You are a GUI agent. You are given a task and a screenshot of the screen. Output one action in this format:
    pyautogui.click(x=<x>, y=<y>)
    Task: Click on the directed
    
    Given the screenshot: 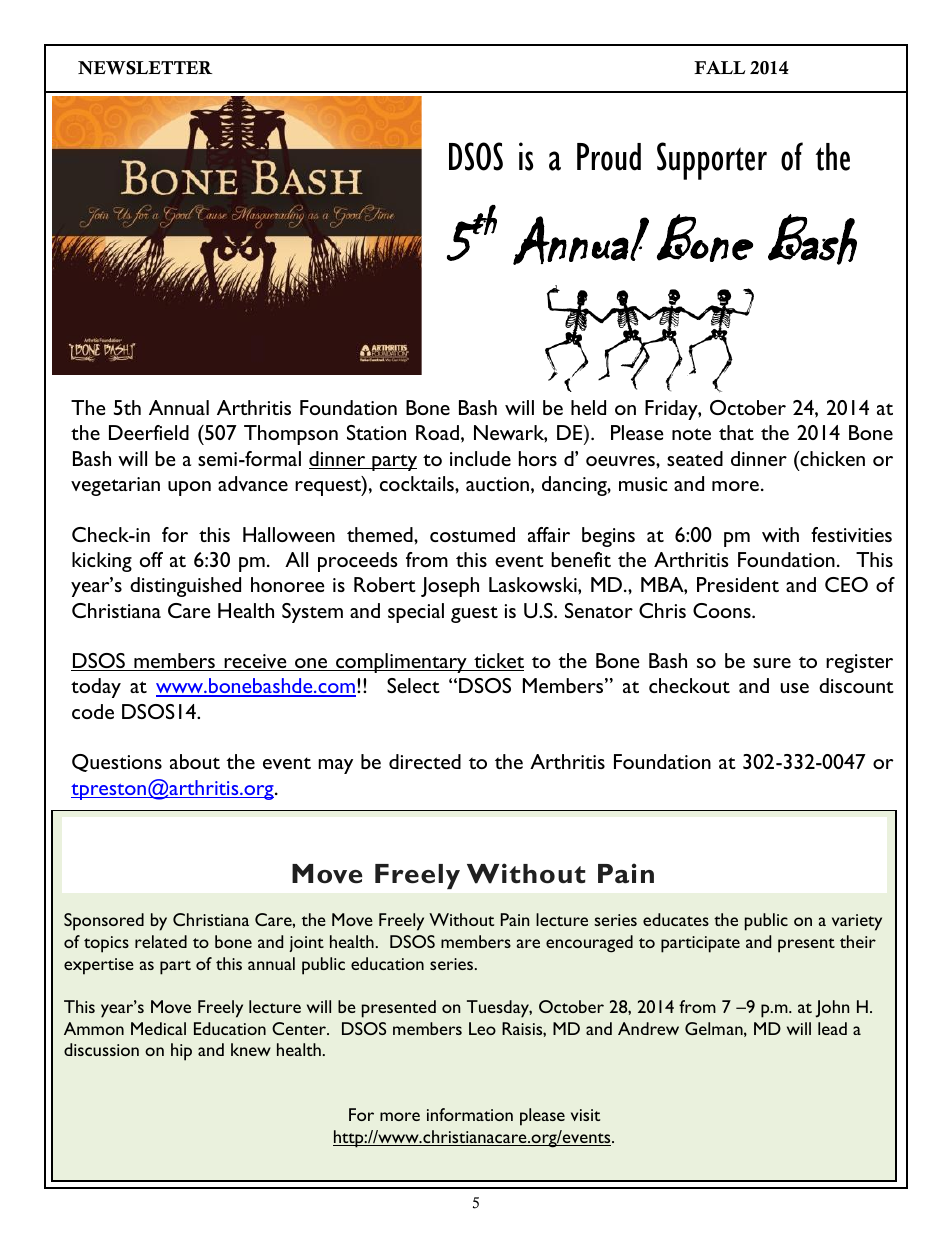 What is the action you would take?
    pyautogui.click(x=425, y=761)
